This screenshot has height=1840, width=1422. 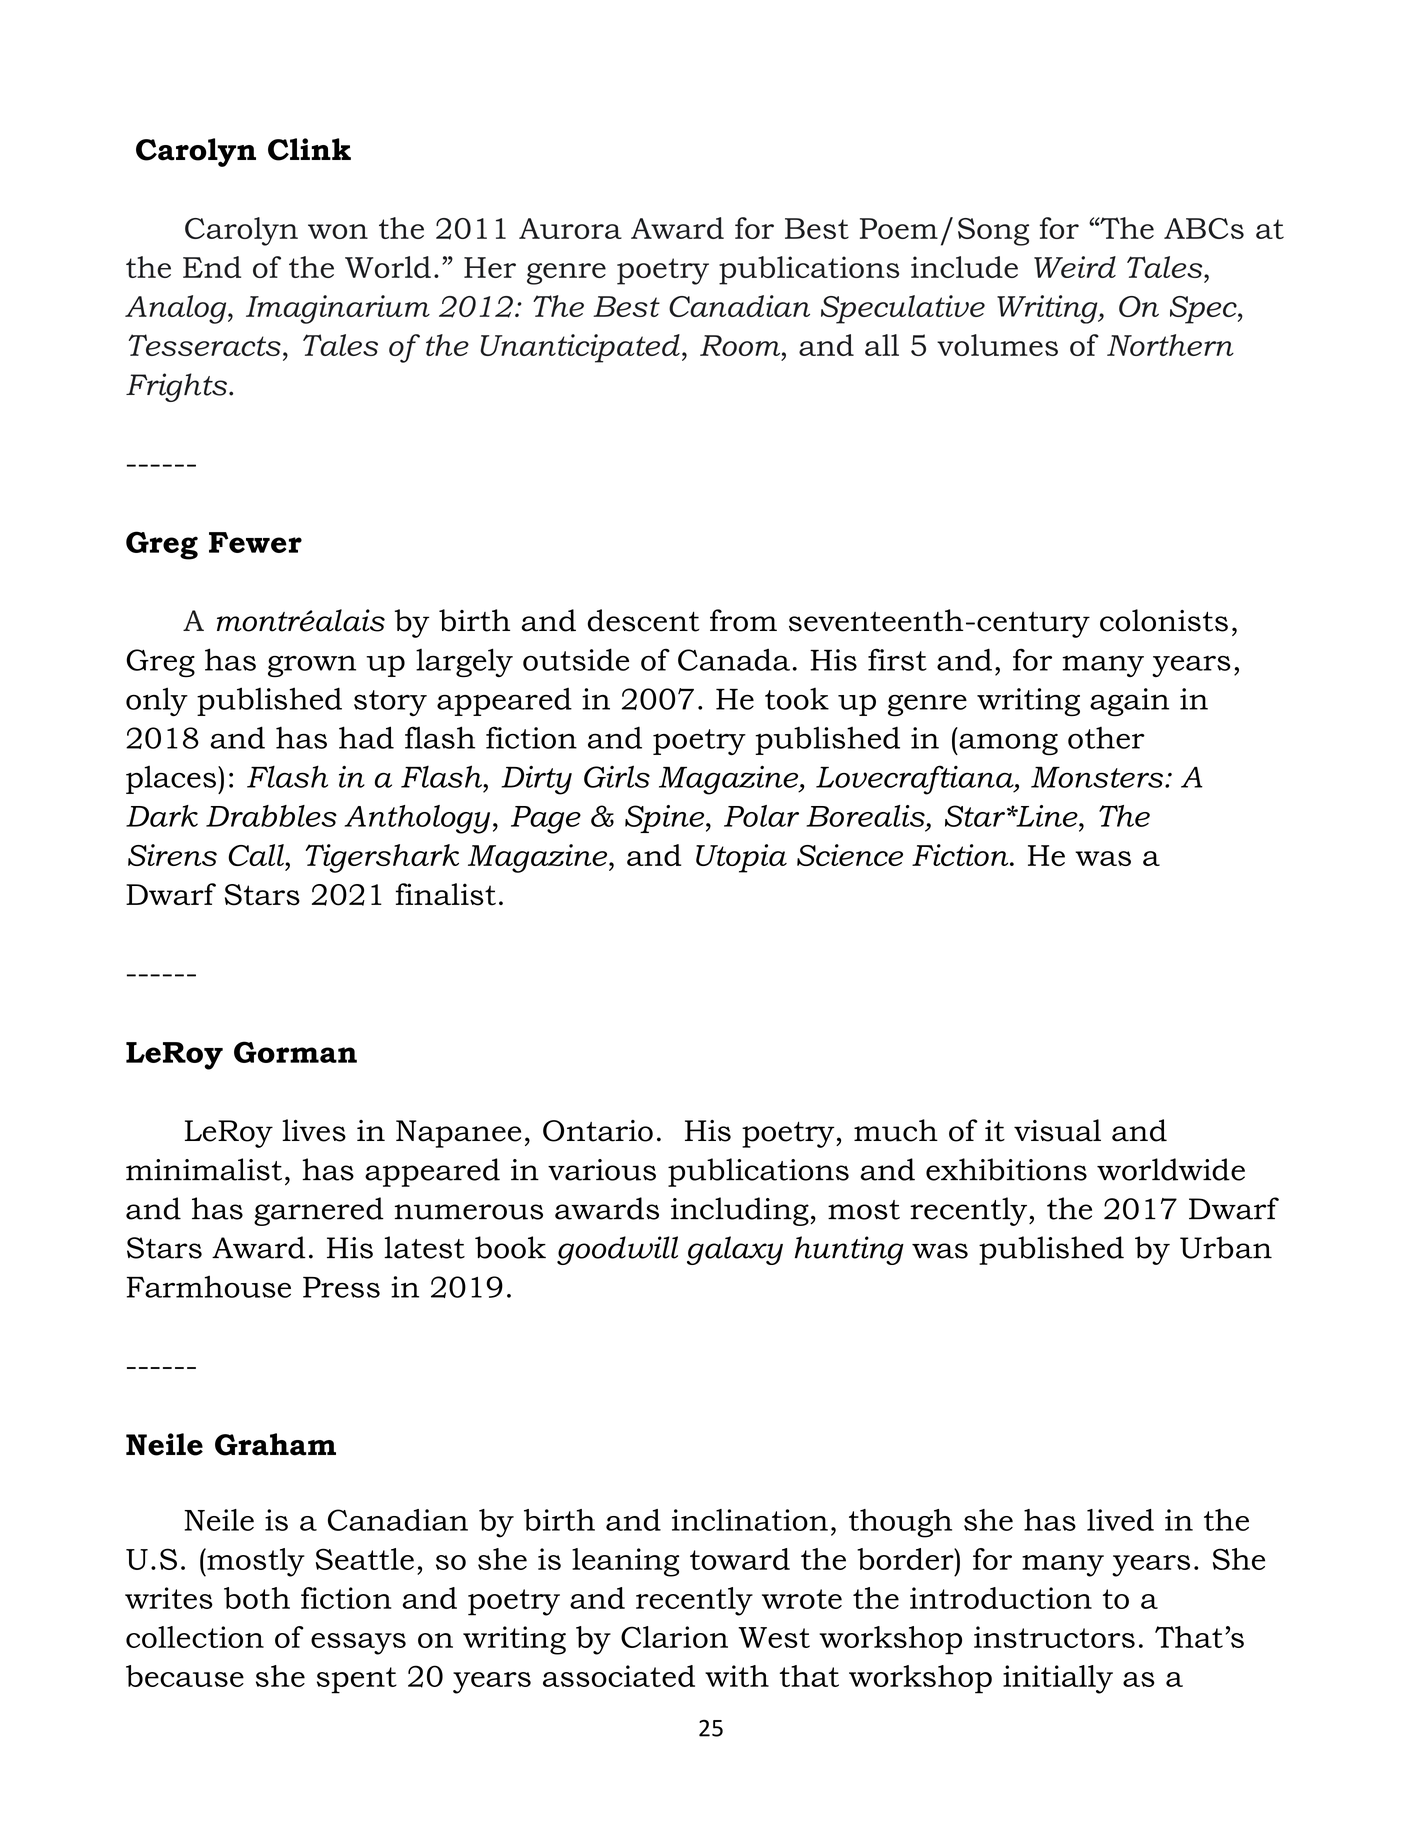 What do you see at coordinates (741, 858) in the screenshot?
I see `Utopia` at bounding box center [741, 858].
